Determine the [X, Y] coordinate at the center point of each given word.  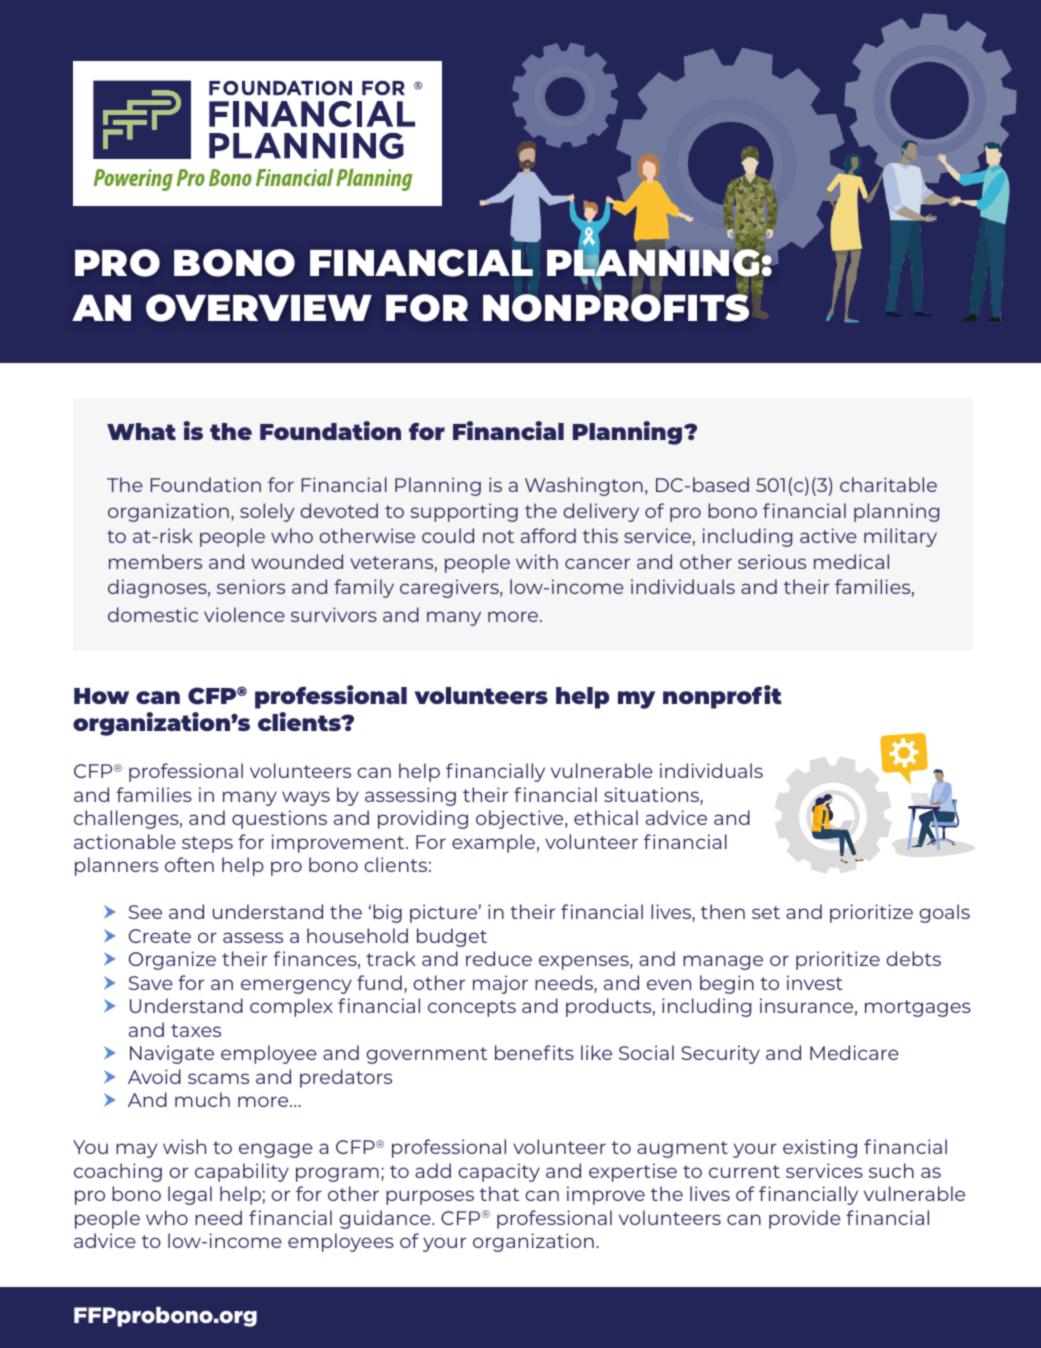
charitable [888, 484]
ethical [606, 817]
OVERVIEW [259, 308]
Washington [584, 486]
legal [190, 1195]
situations [652, 796]
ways [306, 798]
